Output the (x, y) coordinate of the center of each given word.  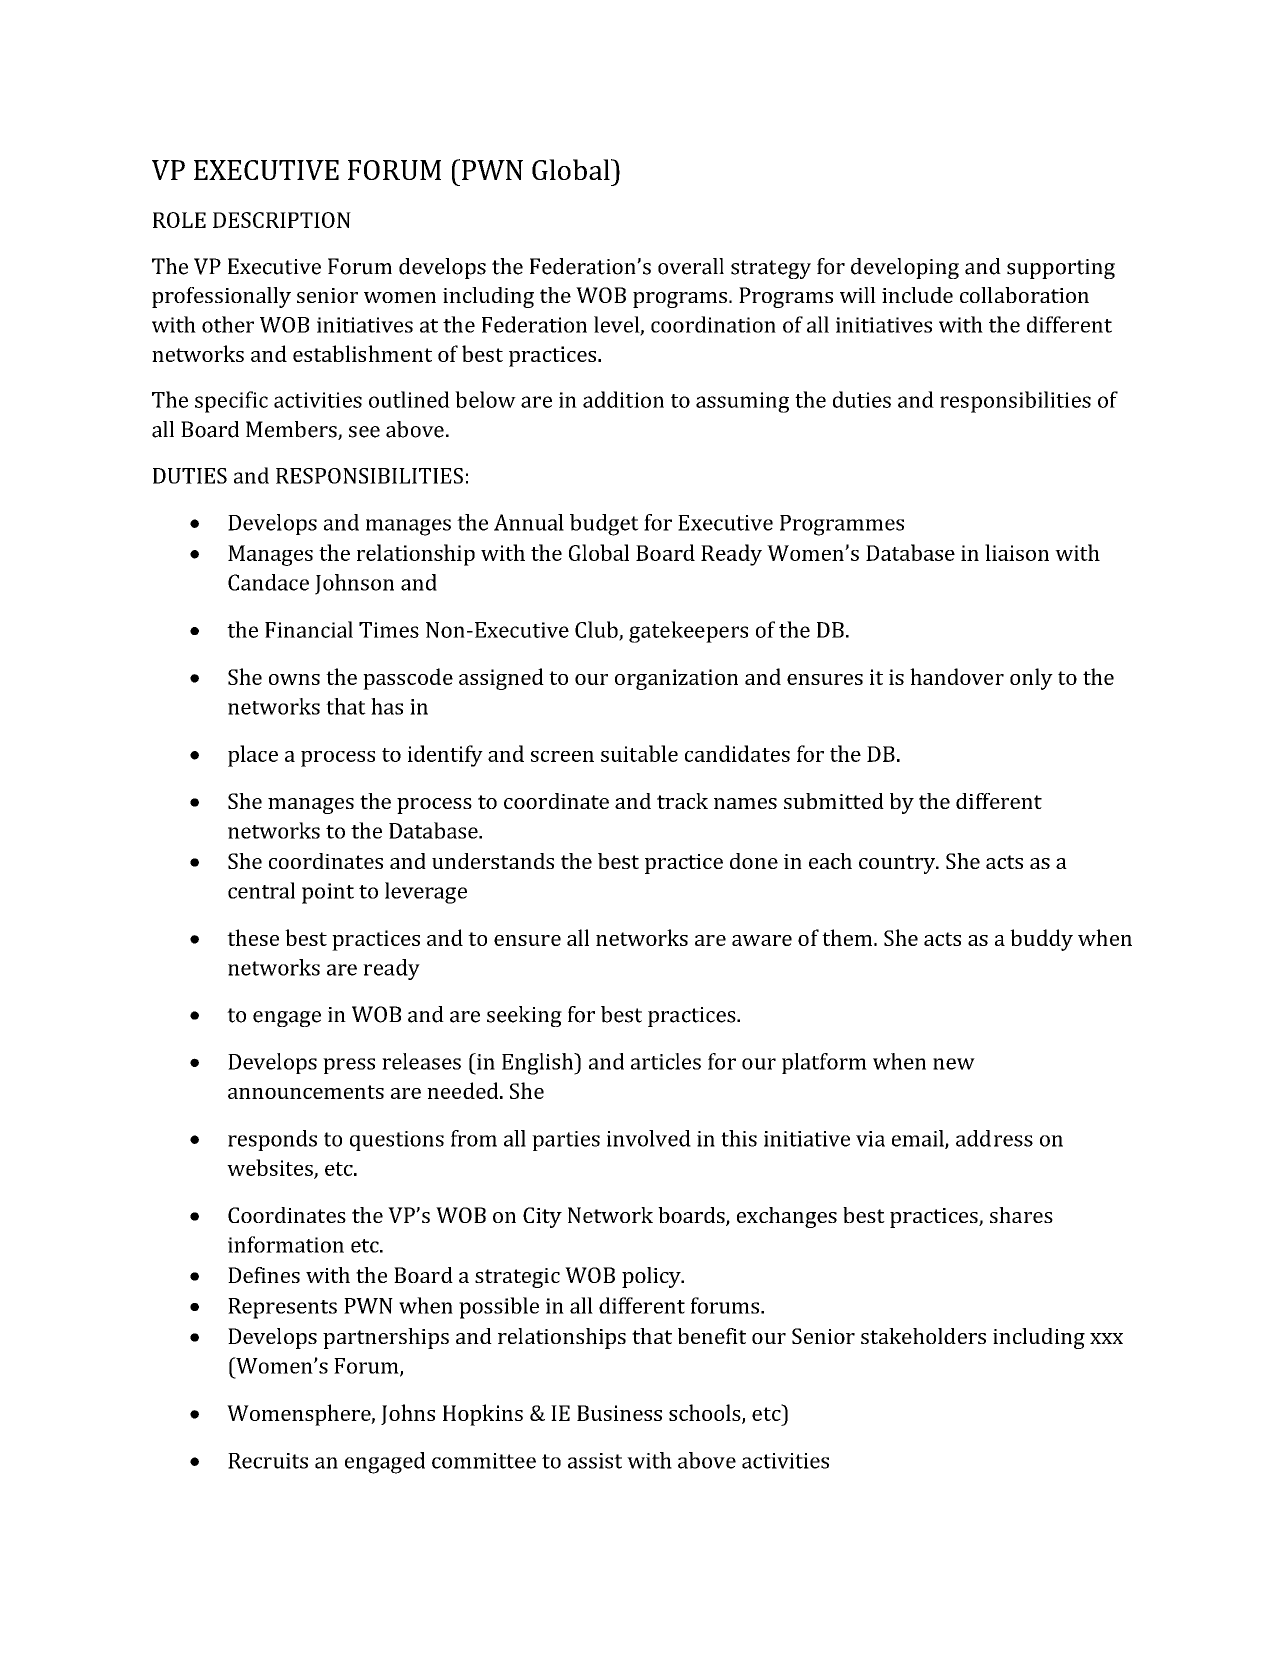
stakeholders (923, 1336)
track (682, 801)
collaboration (1024, 295)
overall (691, 266)
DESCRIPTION (282, 220)
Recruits (268, 1461)
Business (619, 1413)
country (898, 864)
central (261, 890)
